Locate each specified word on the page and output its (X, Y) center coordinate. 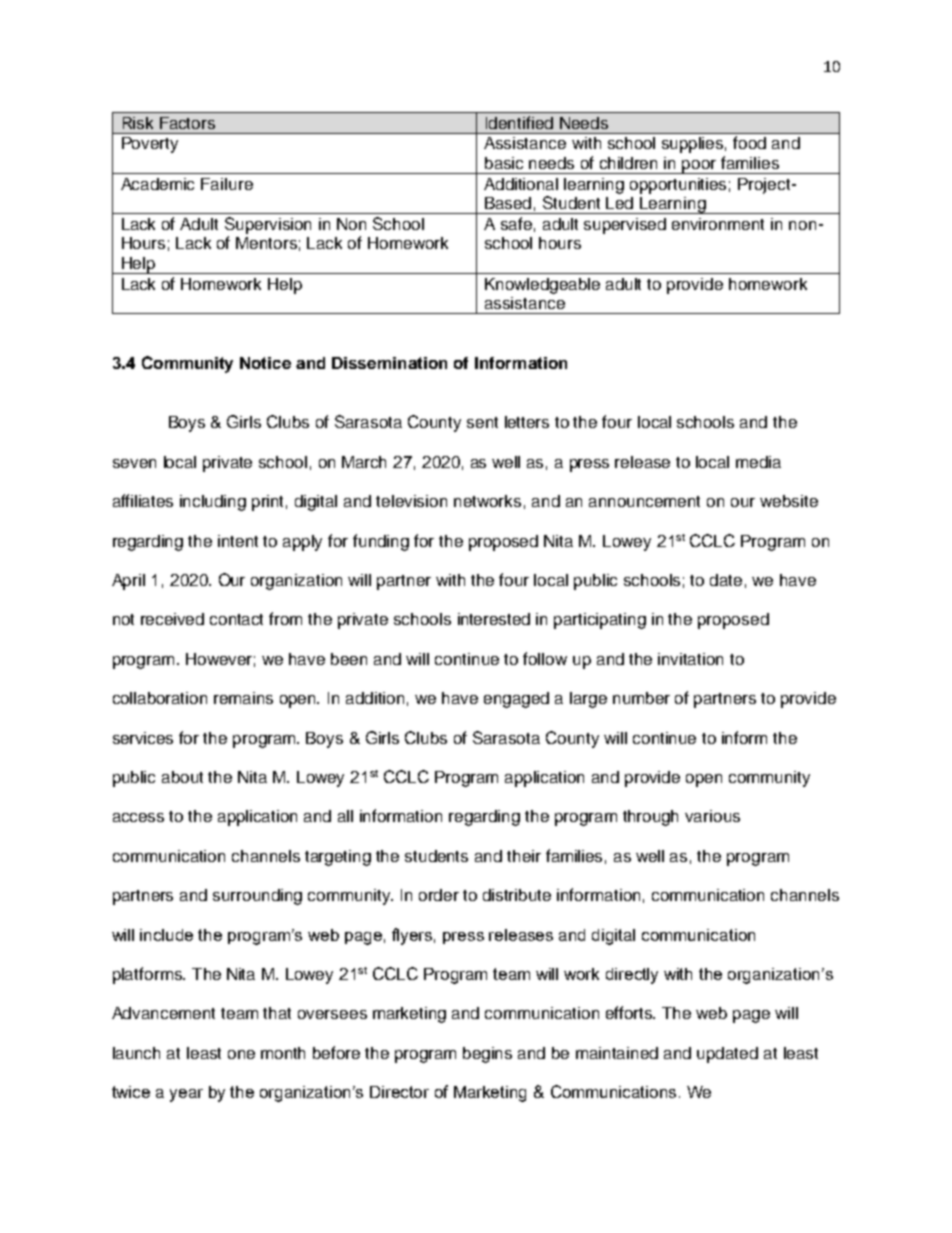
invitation (690, 659)
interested (494, 619)
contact (236, 619)
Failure (227, 184)
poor (700, 167)
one (241, 1054)
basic (504, 163)
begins (487, 1055)
